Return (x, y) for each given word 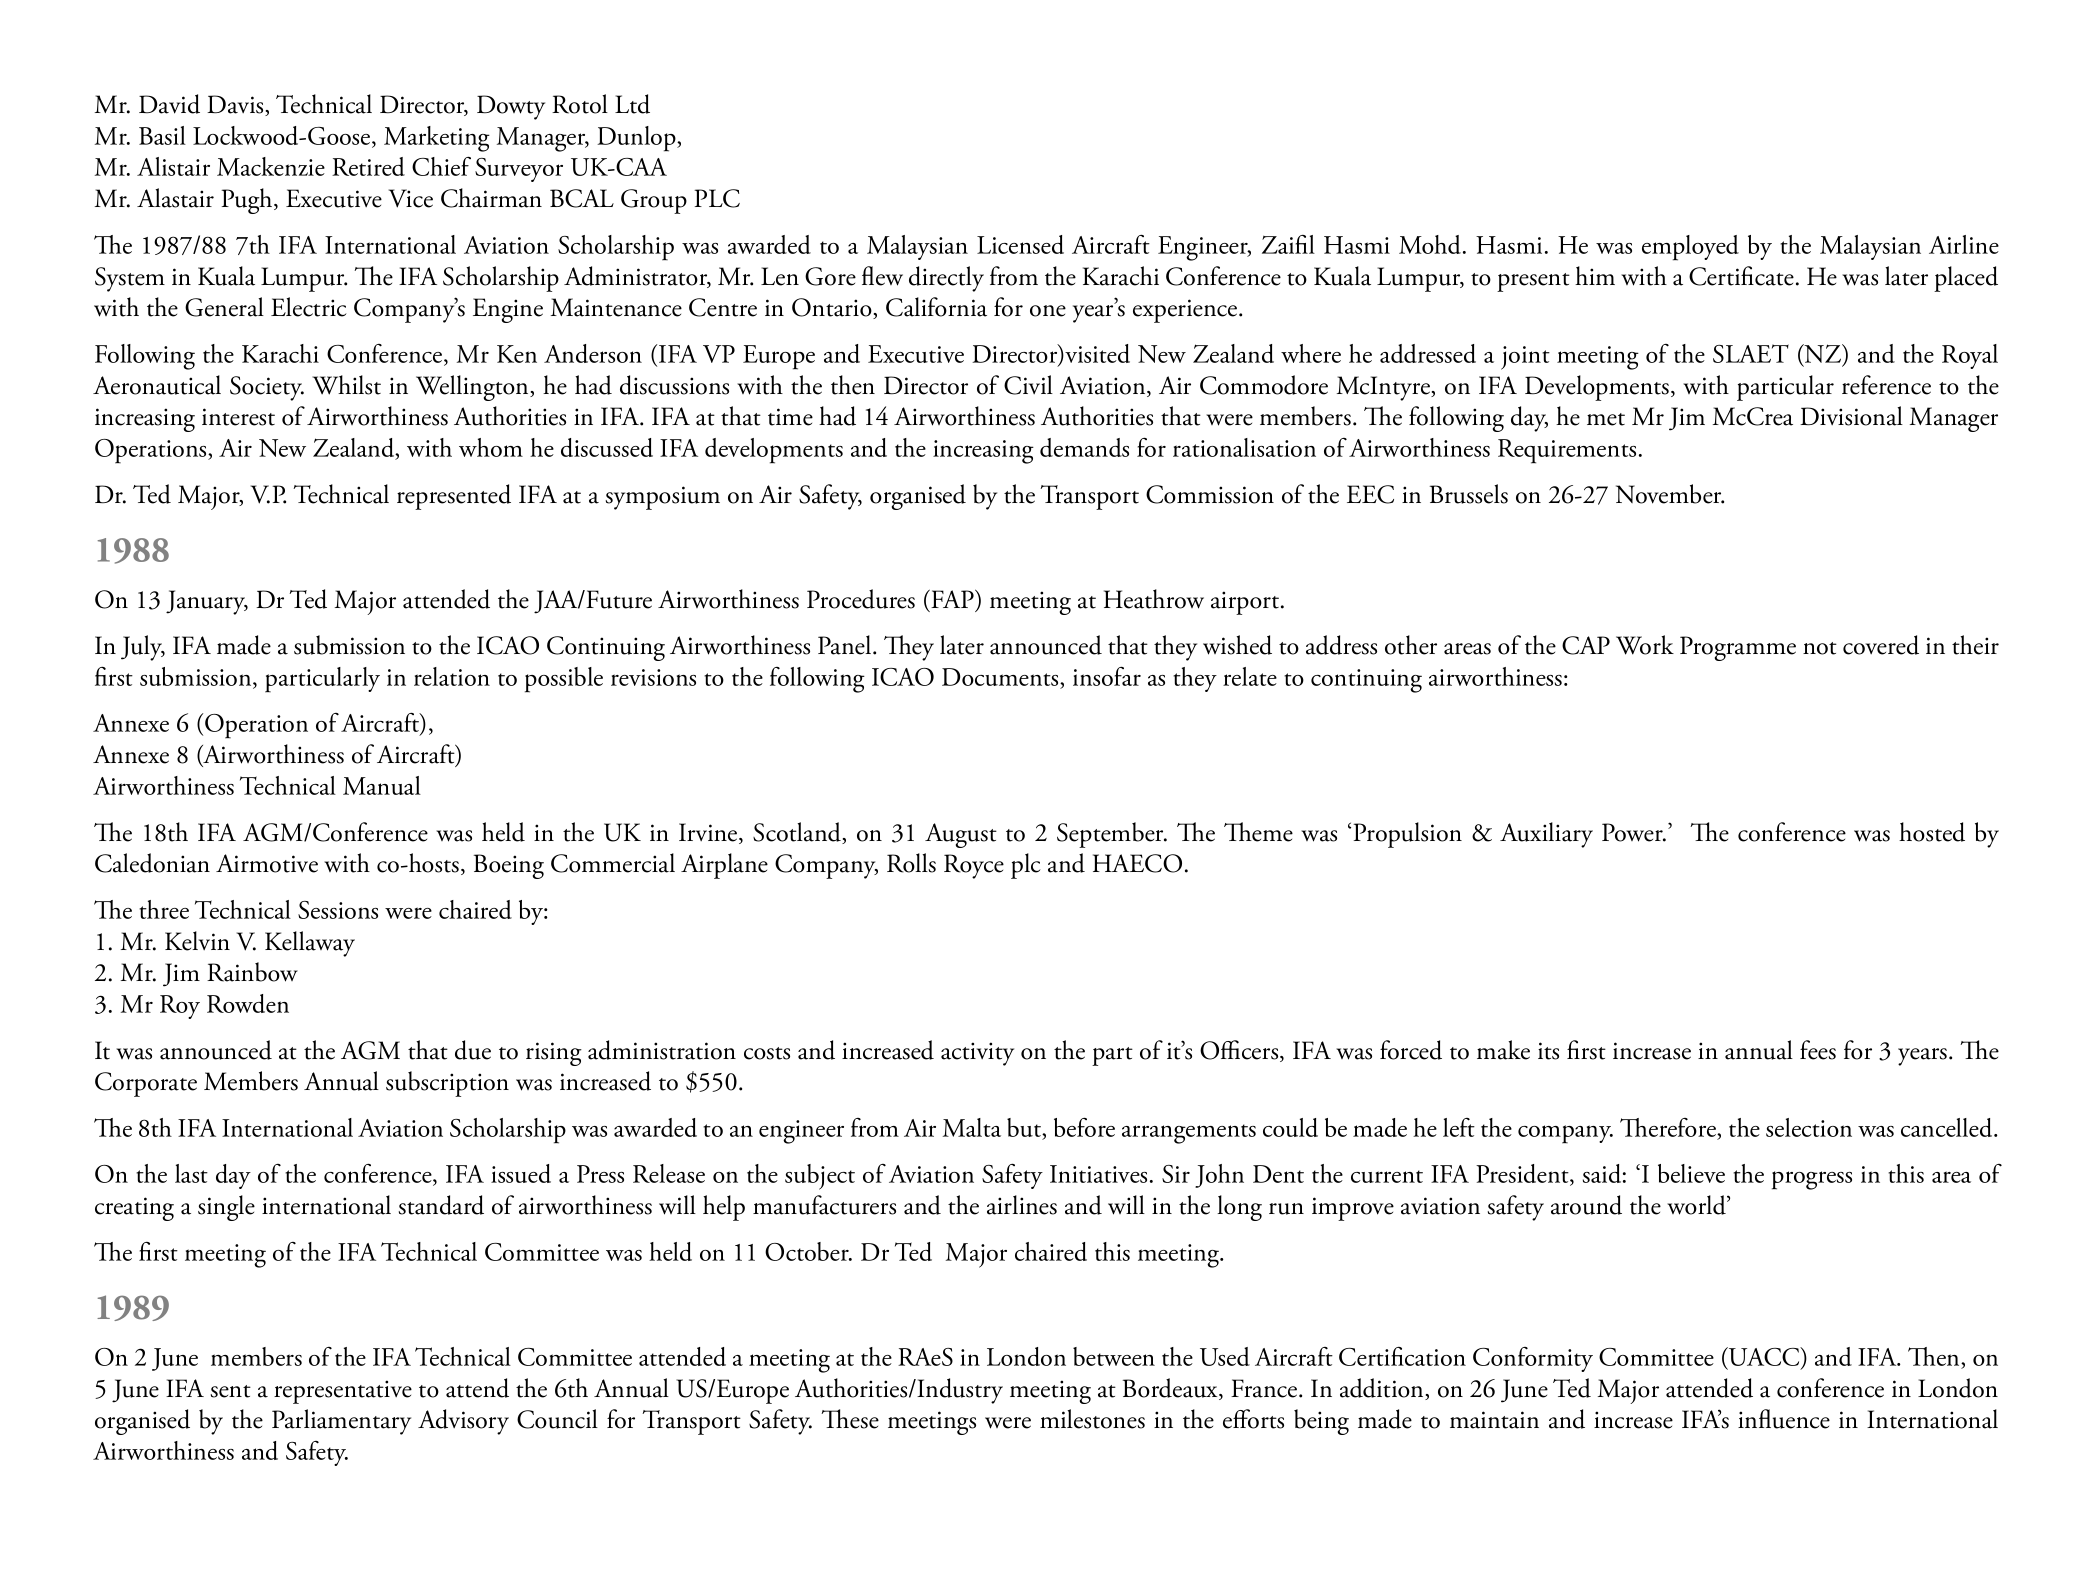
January (207, 602)
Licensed (1020, 244)
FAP (952, 598)
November (1670, 494)
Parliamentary (341, 1422)
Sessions (338, 910)
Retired (368, 166)
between (1114, 1356)
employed (1690, 248)
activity (977, 1054)
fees (1818, 1050)
